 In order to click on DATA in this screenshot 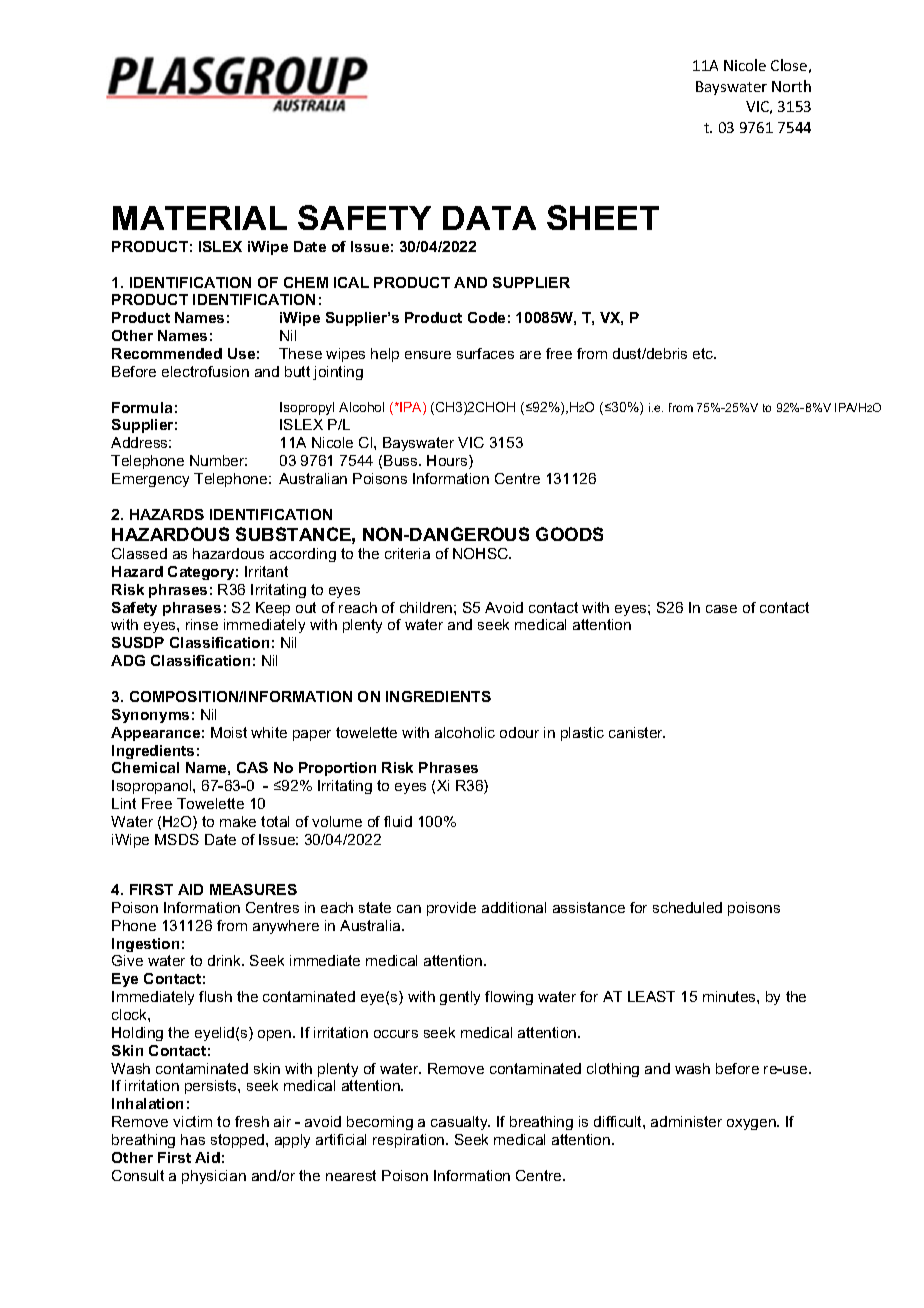, I will do `click(489, 218)`.
